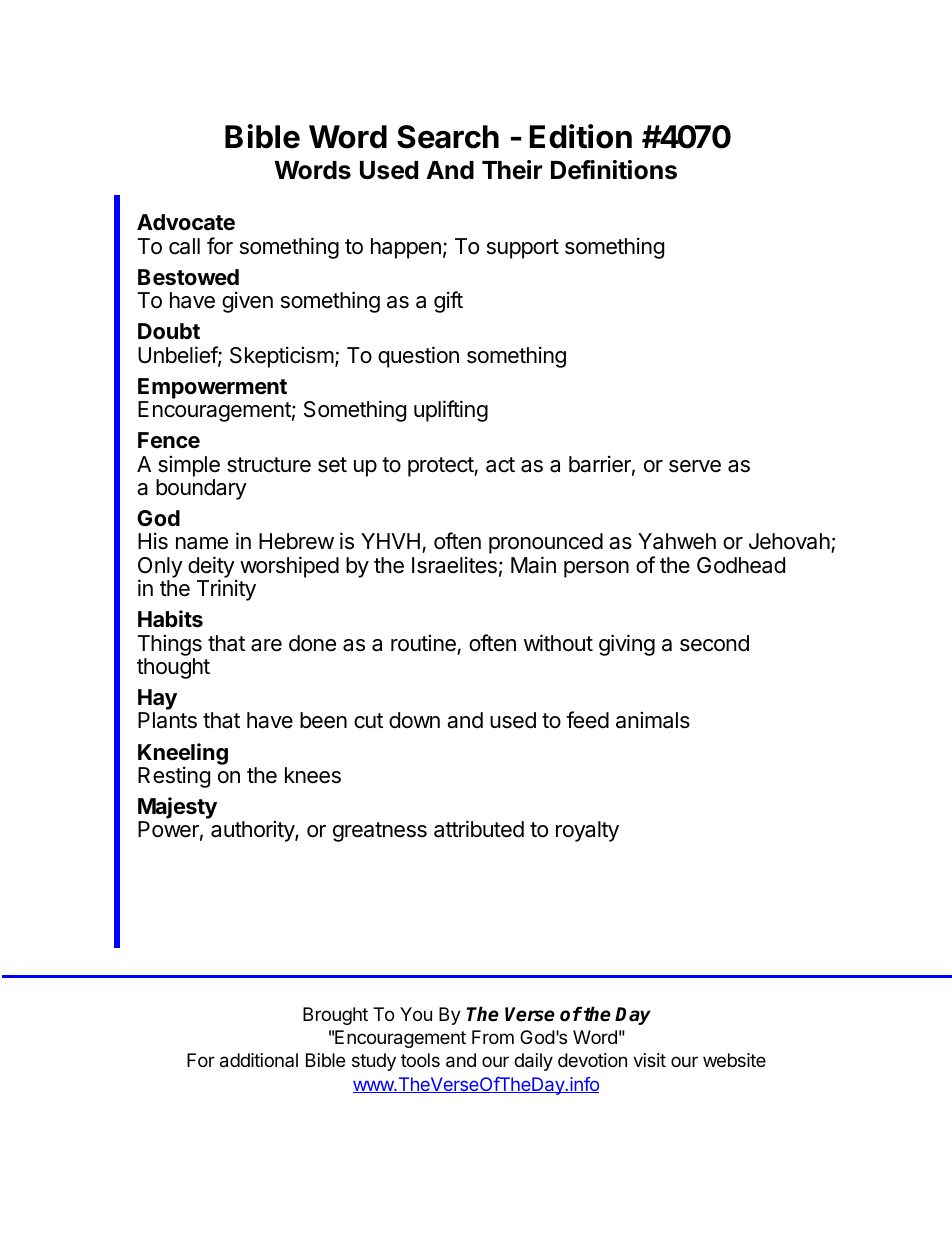 The image size is (952, 1233). Describe the element at coordinates (493, 1037) in the screenshot. I see `From` at that location.
